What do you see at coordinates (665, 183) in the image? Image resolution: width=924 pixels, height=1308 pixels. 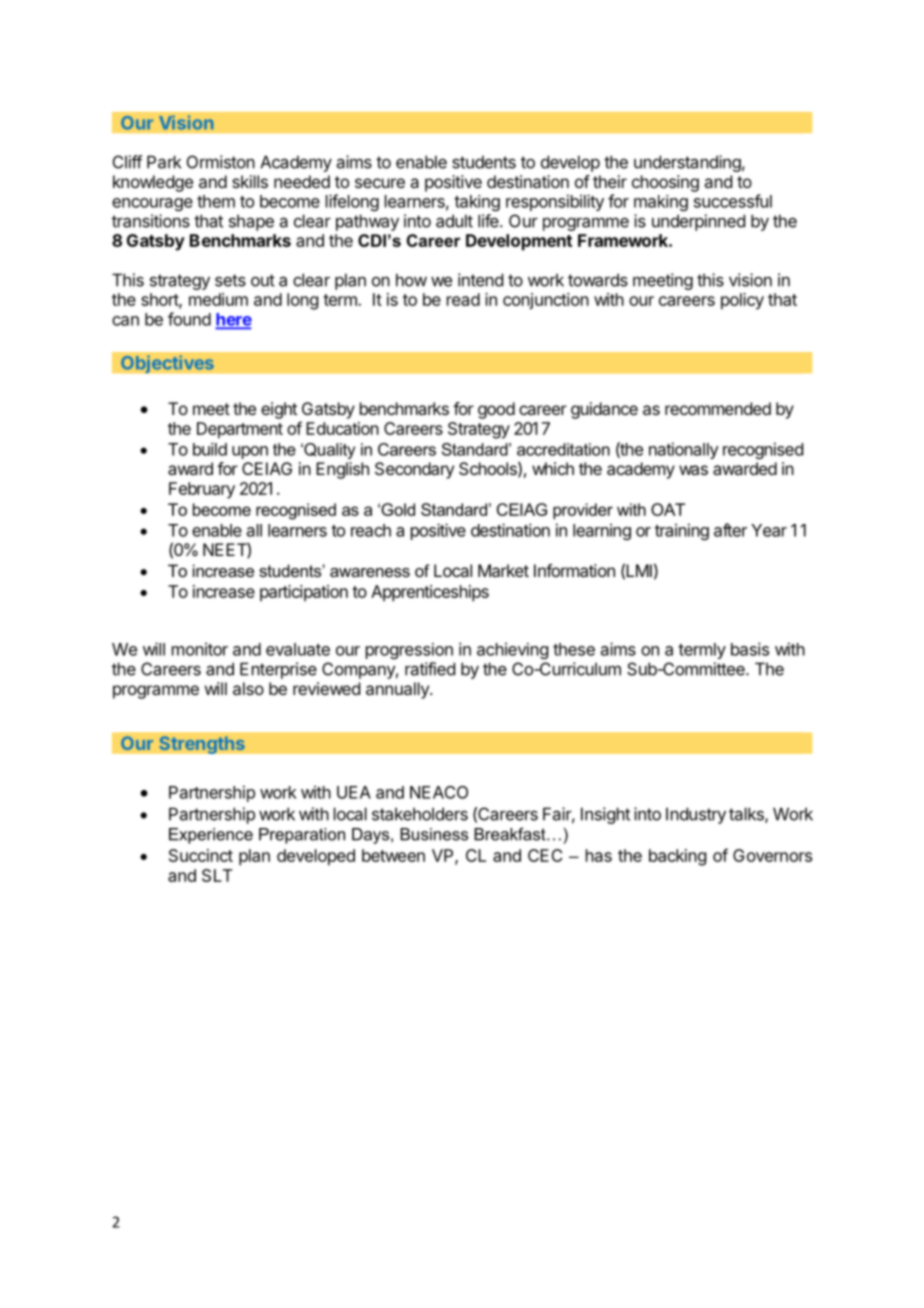 I see `choosing` at bounding box center [665, 183].
